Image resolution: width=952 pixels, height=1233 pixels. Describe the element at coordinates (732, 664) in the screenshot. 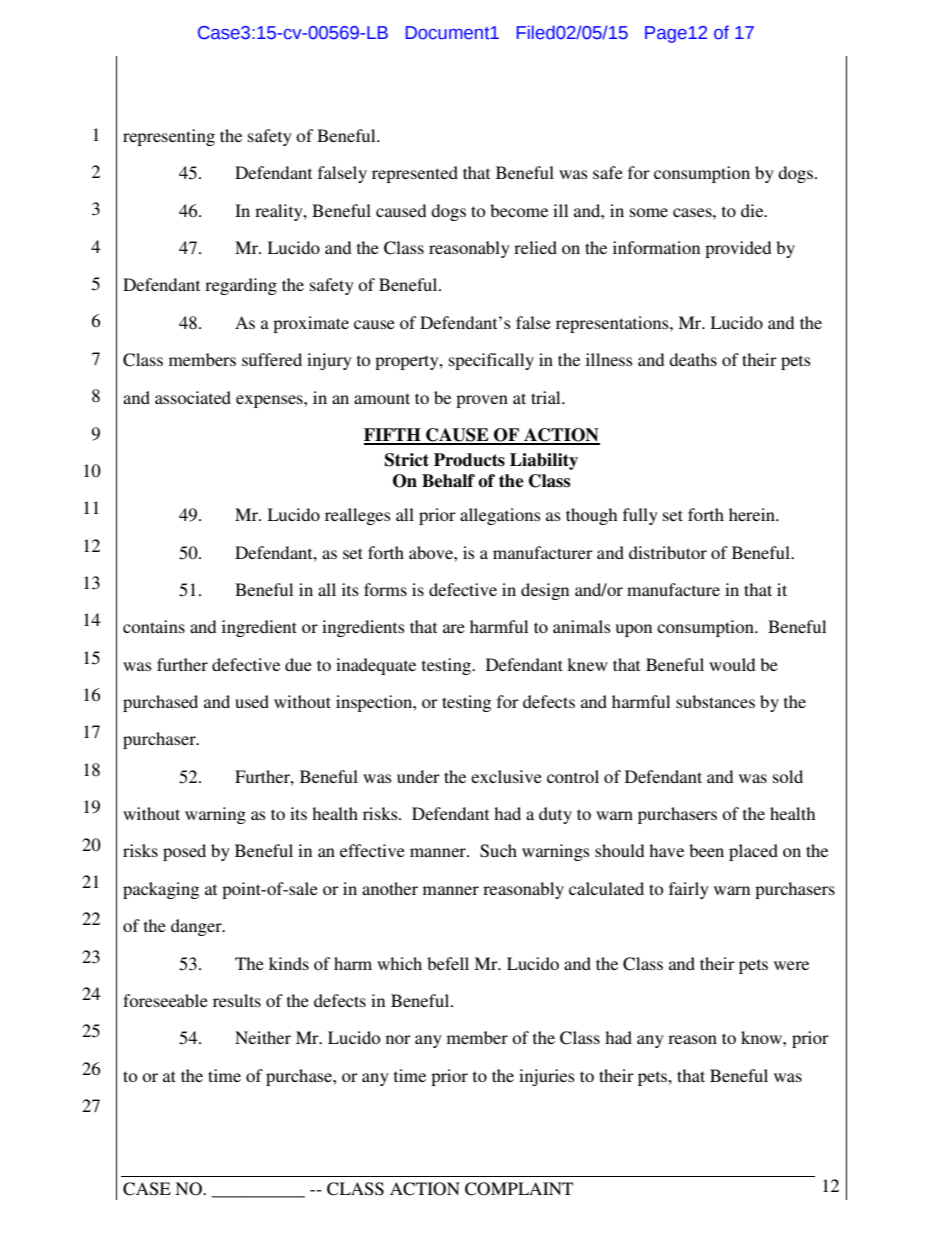

I see `would` at that location.
